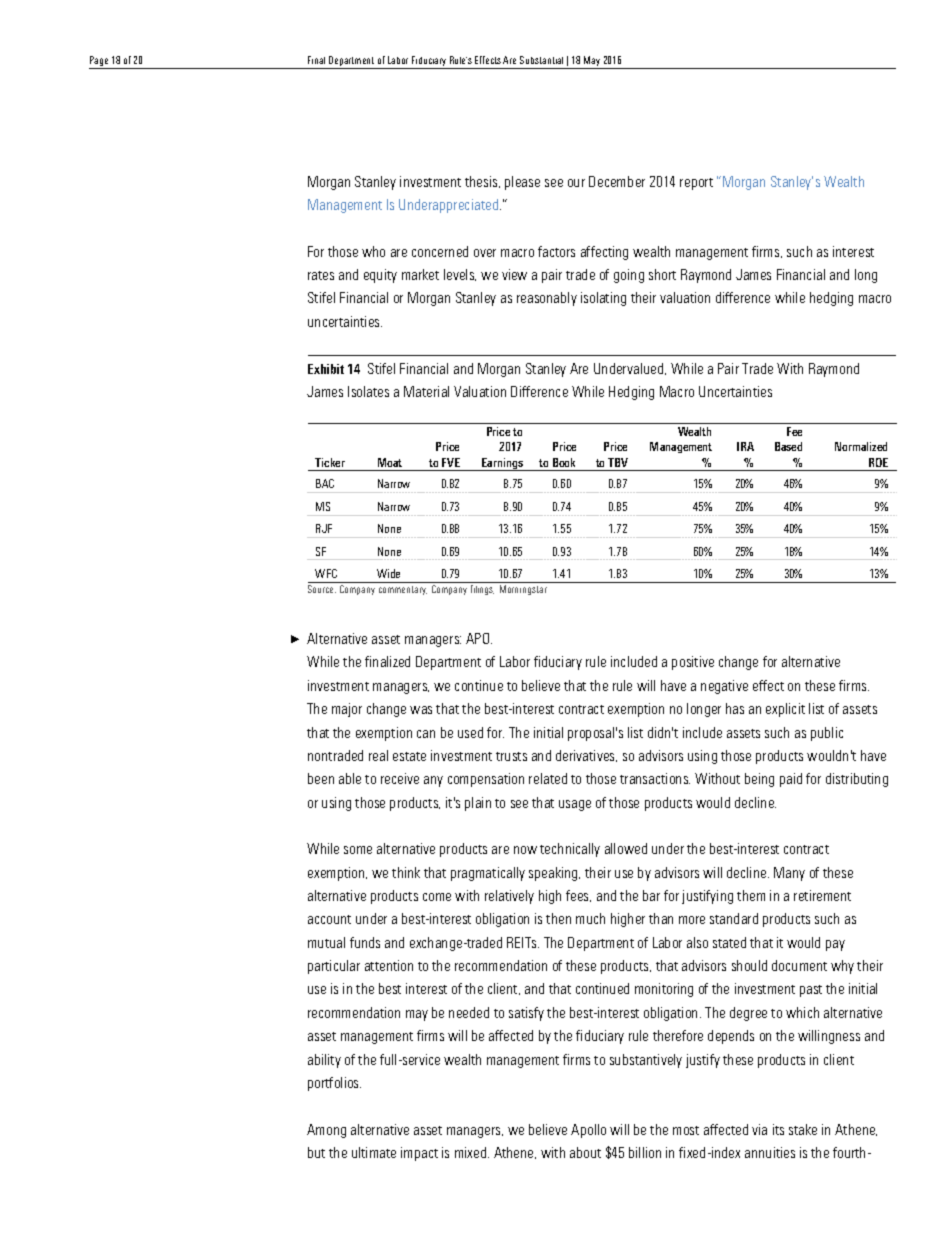  I want to click on report, so click(696, 184).
